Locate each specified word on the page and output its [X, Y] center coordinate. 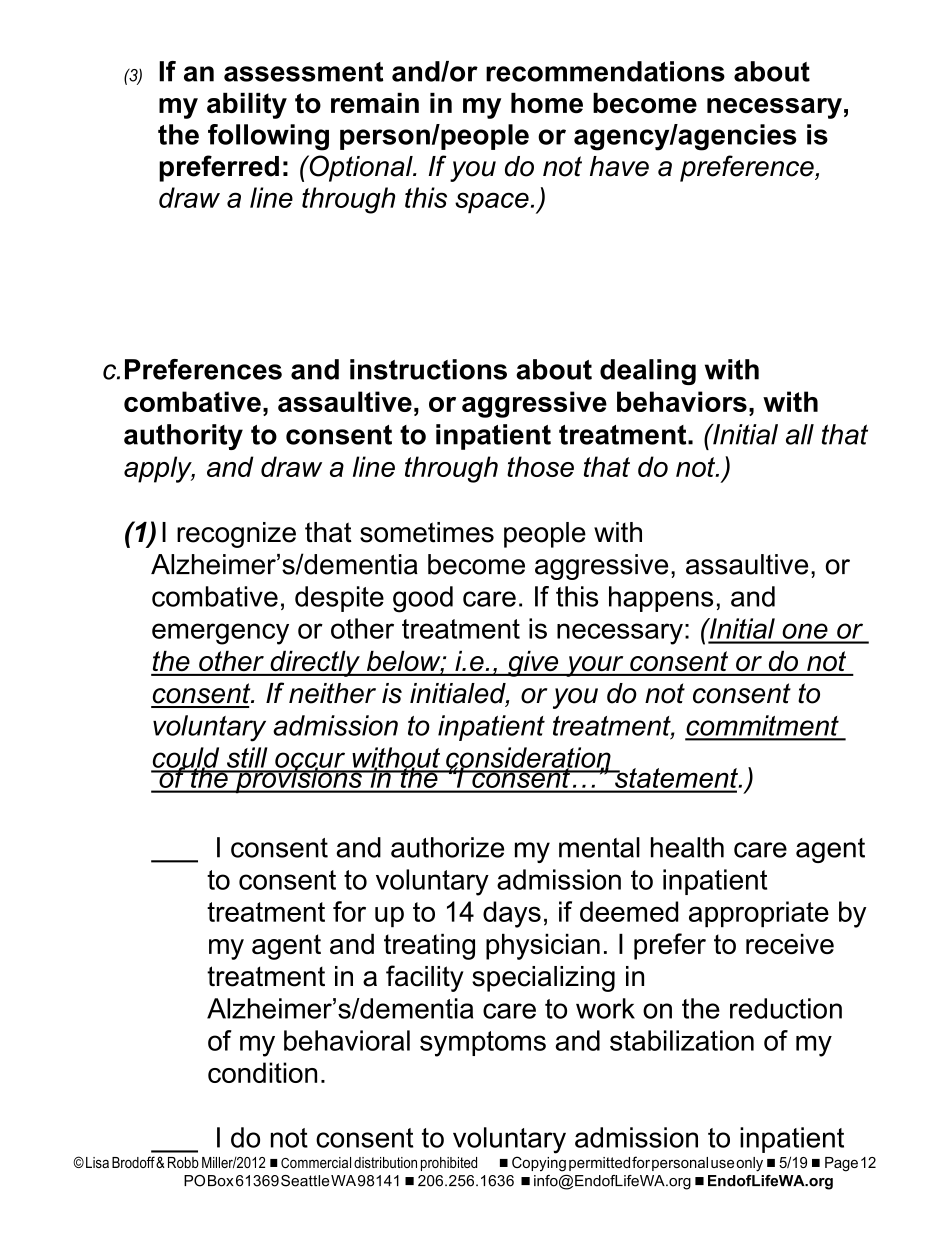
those [540, 466]
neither [332, 693]
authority [183, 437]
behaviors [682, 401]
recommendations [605, 71]
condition [262, 1072]
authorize [447, 847]
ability [247, 106]
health [687, 847]
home [547, 103]
